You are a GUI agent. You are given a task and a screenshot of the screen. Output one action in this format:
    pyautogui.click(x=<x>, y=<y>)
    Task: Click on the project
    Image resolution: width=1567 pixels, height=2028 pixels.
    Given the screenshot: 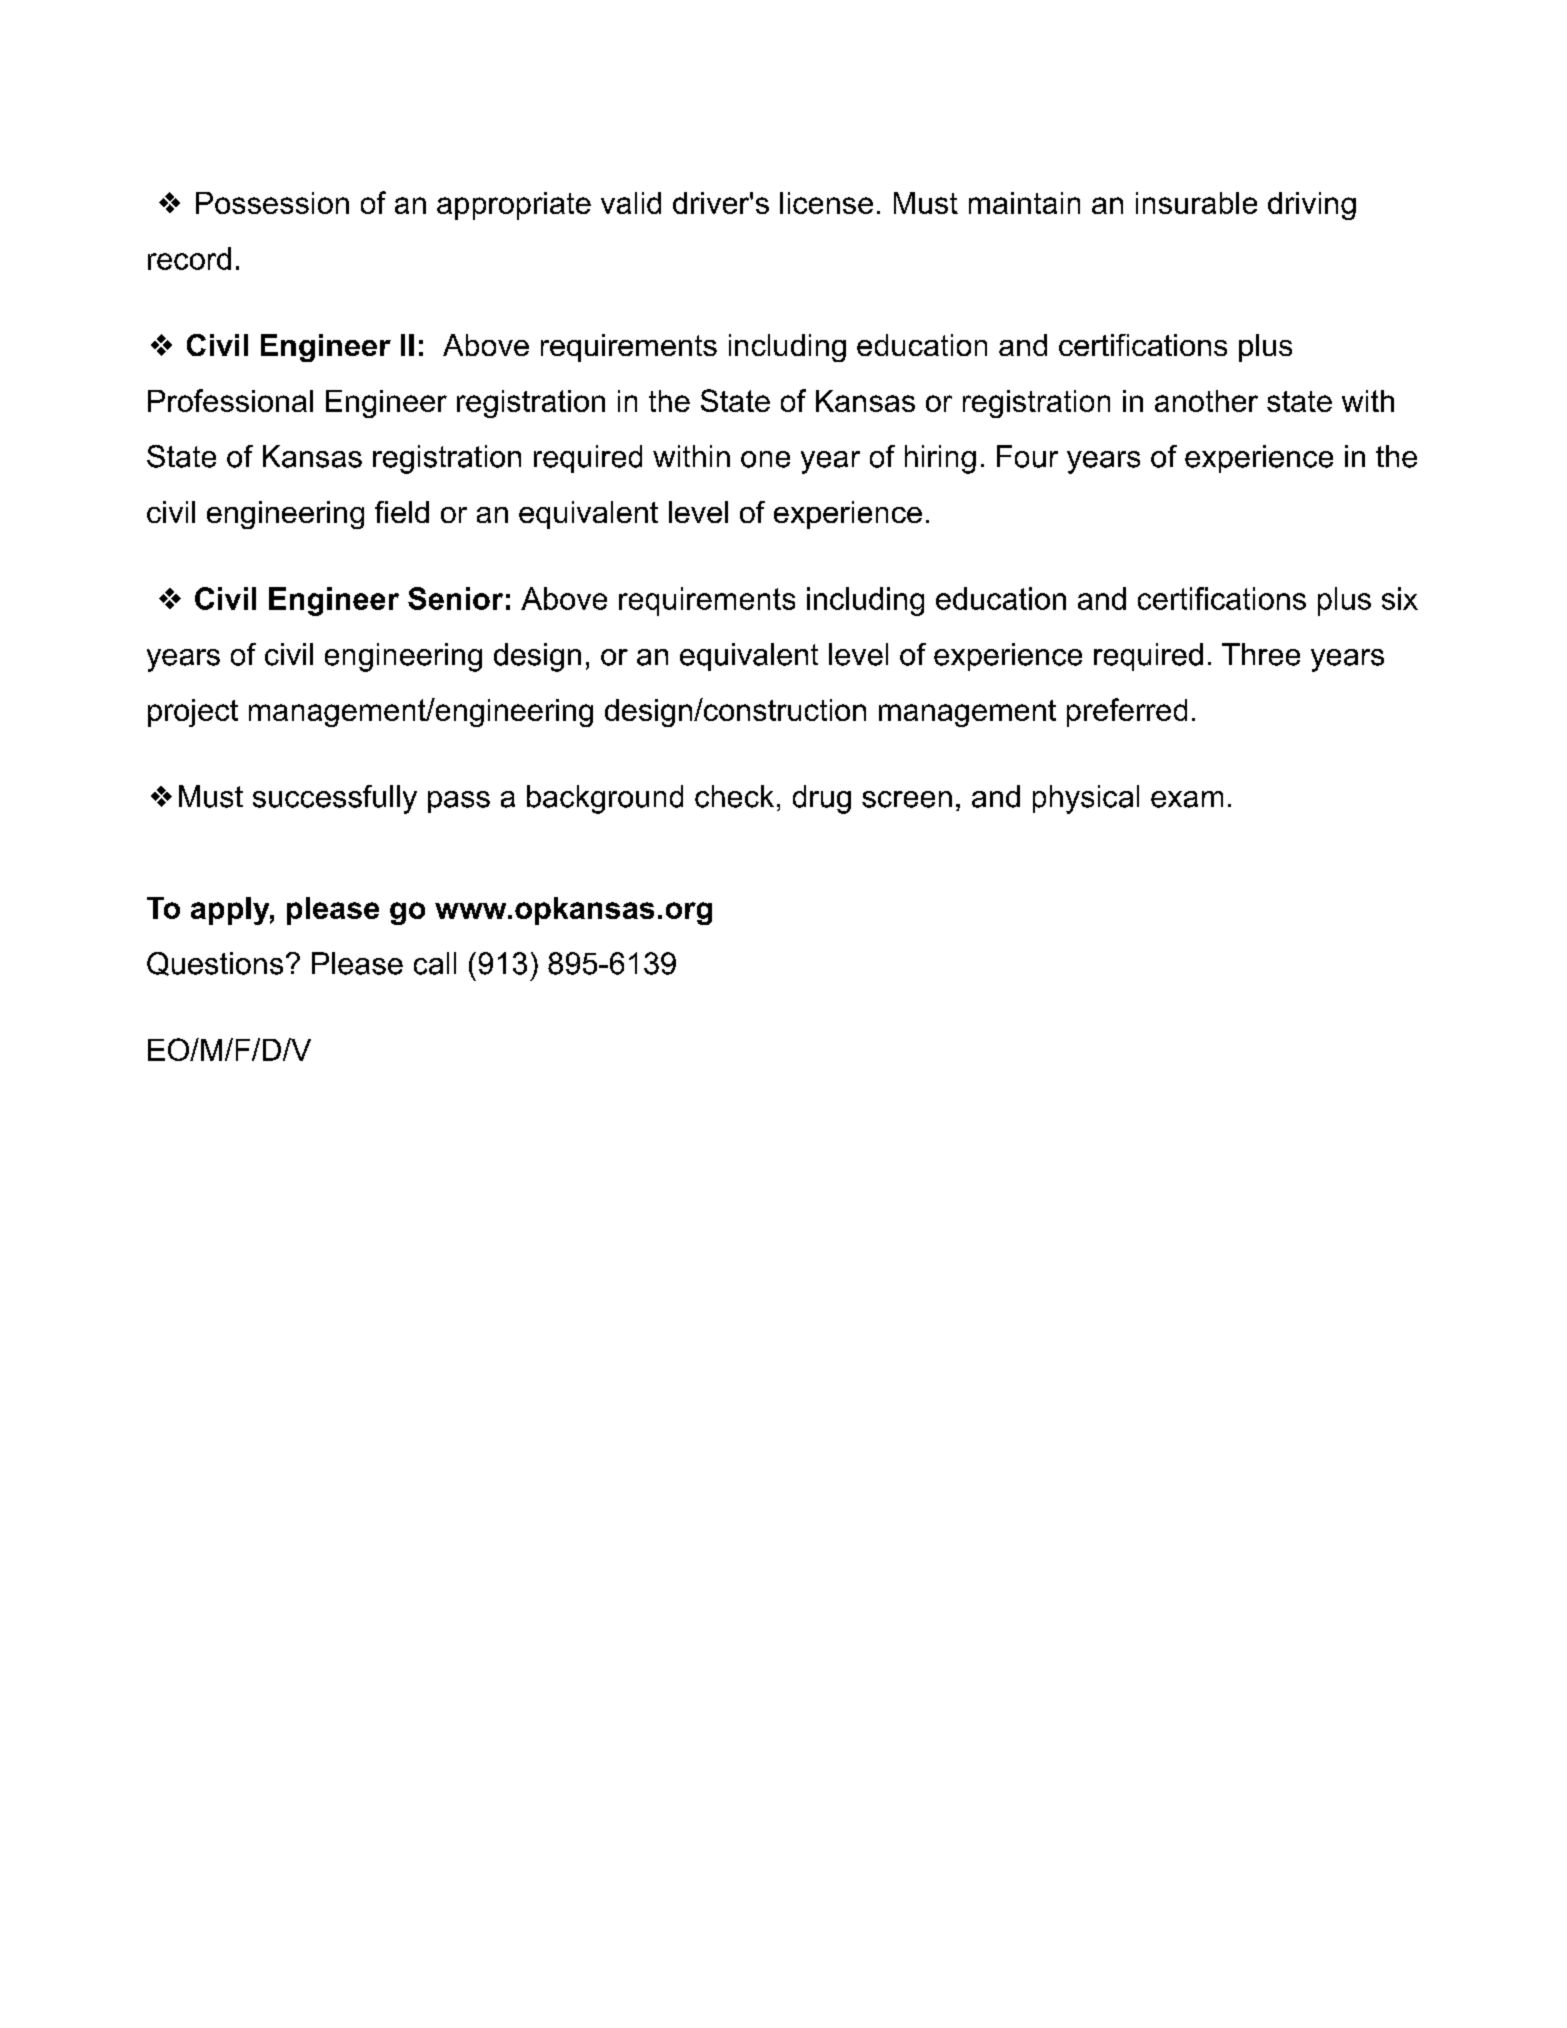 What is the action you would take?
    pyautogui.click(x=193, y=713)
